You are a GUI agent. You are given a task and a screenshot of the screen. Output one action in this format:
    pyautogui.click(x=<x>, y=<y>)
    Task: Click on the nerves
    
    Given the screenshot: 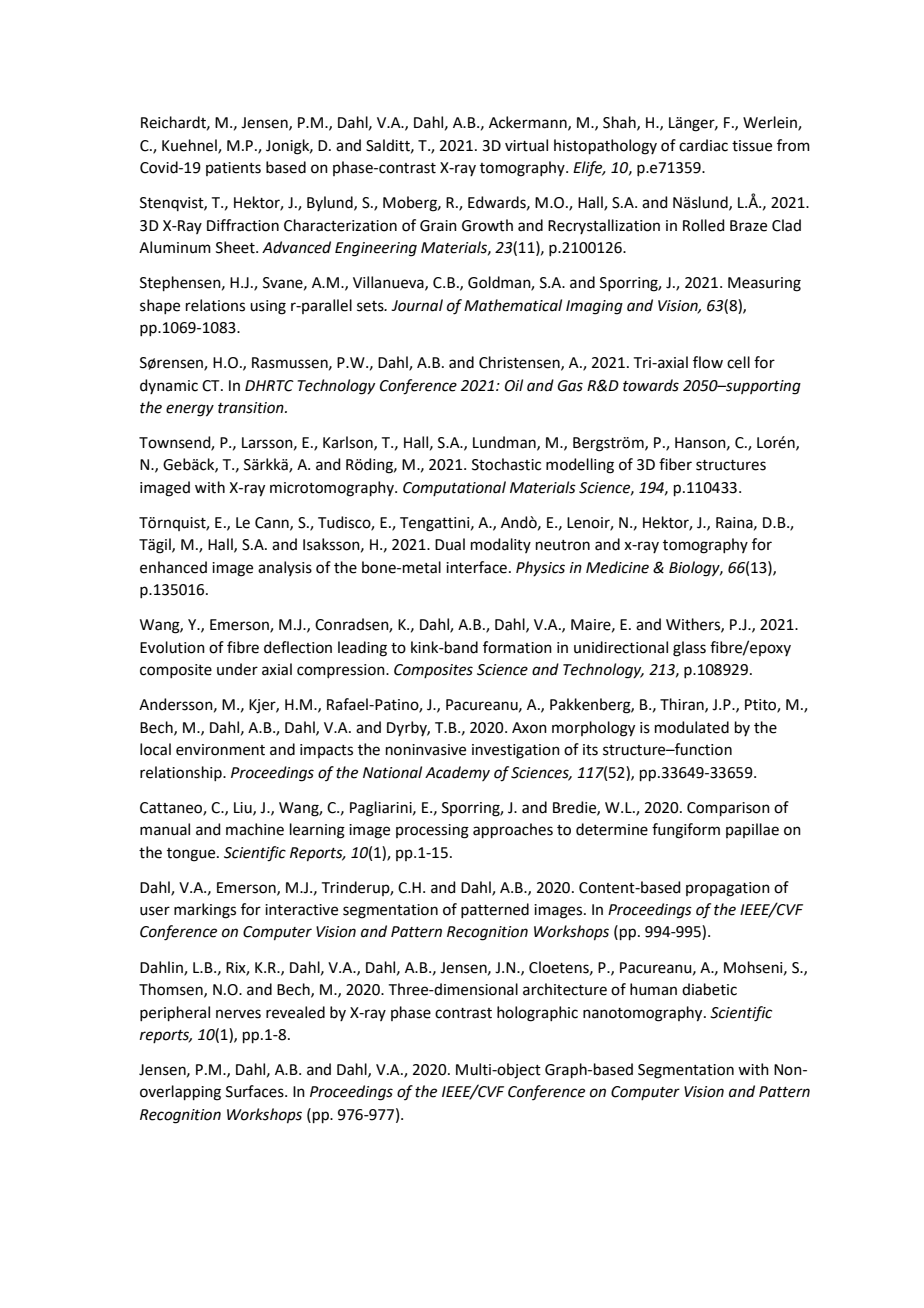 What is the action you would take?
    pyautogui.click(x=238, y=1014)
